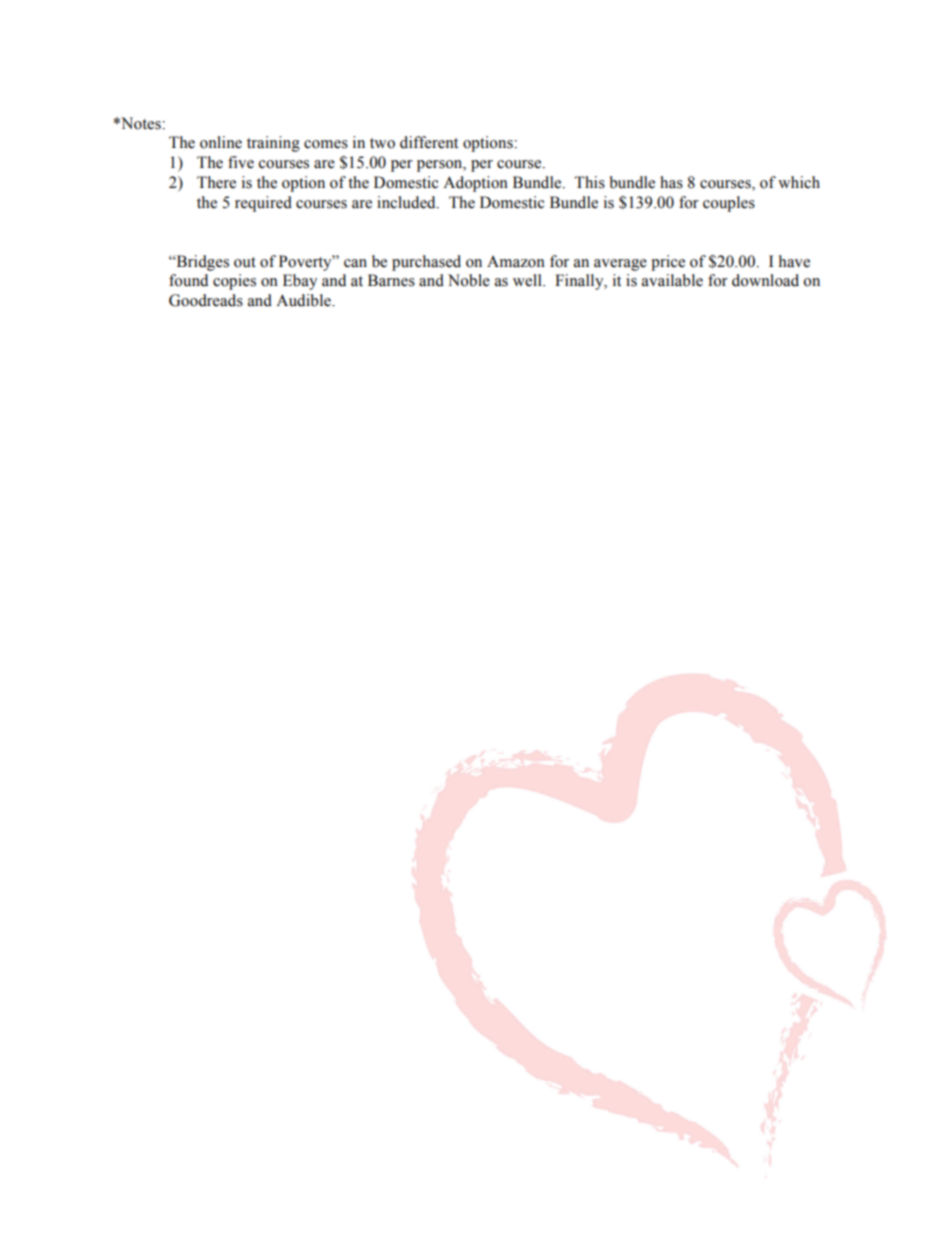 This screenshot has width=952, height=1233. I want to click on required, so click(263, 204).
